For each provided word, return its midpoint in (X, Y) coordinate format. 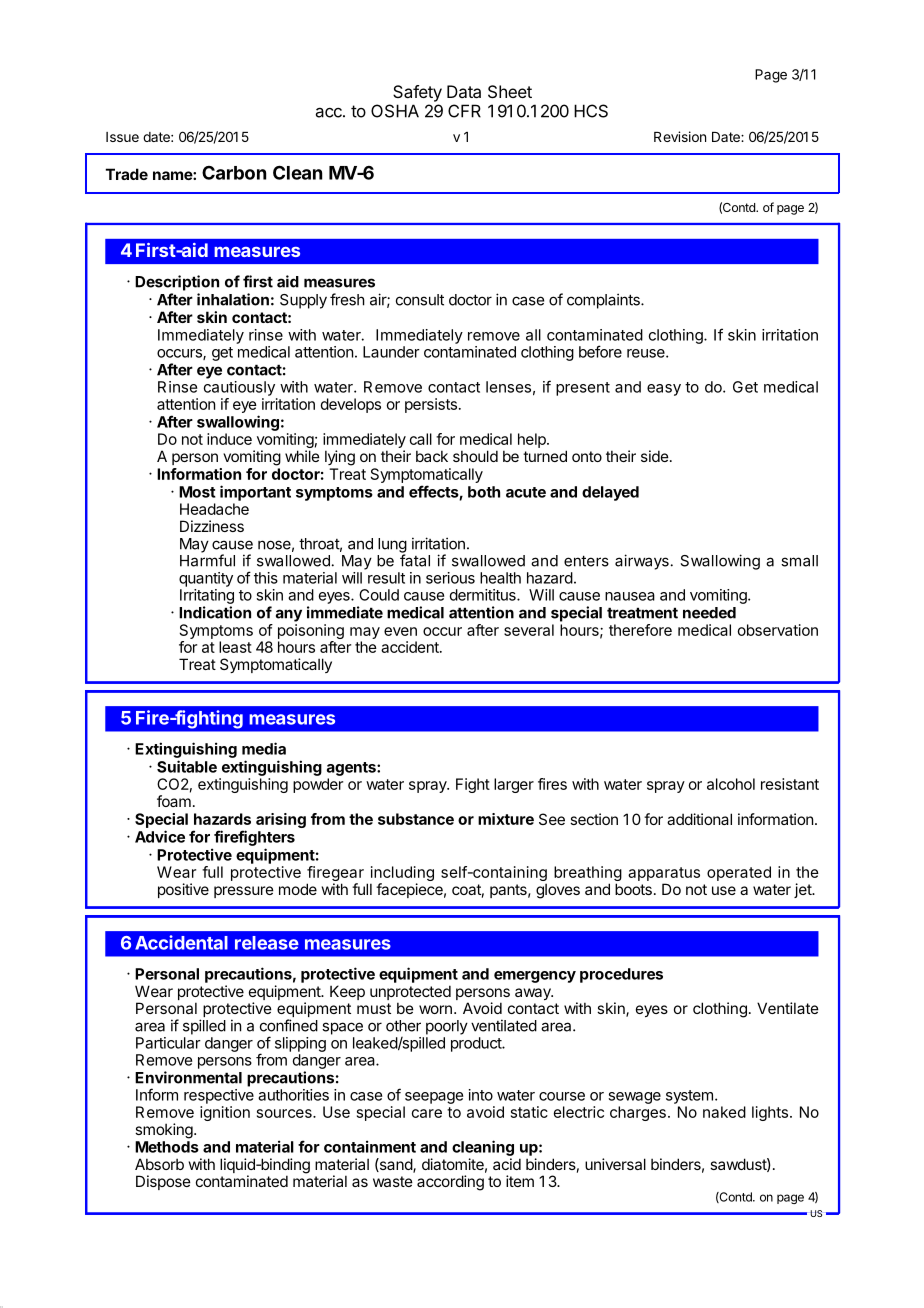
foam (174, 801)
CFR (464, 111)
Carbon (234, 173)
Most (197, 492)
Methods (167, 1147)
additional (699, 819)
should (475, 456)
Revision (680, 136)
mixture (506, 819)
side (655, 456)
